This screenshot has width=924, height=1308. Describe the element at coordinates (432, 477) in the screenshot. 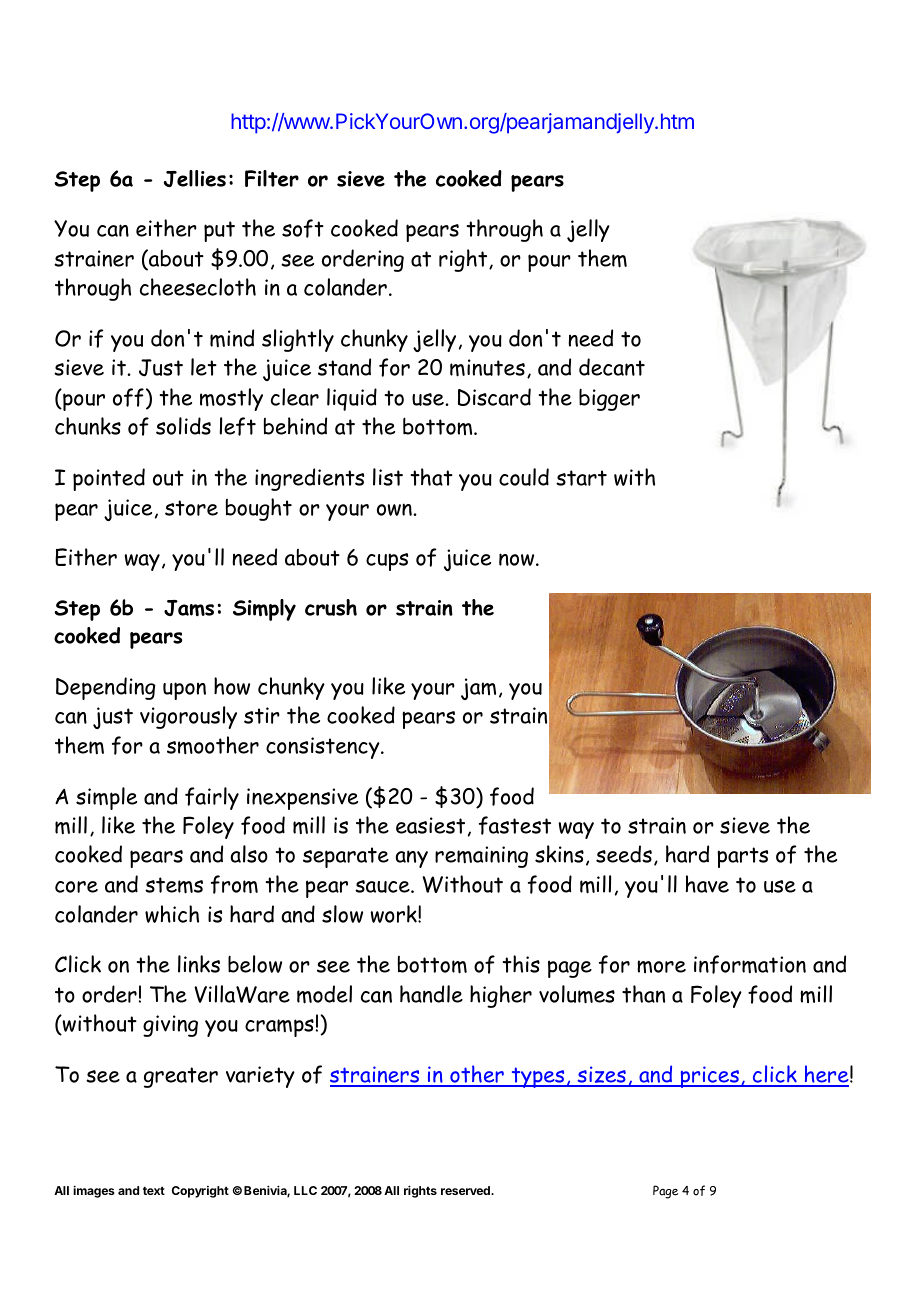

I see `that` at that location.
